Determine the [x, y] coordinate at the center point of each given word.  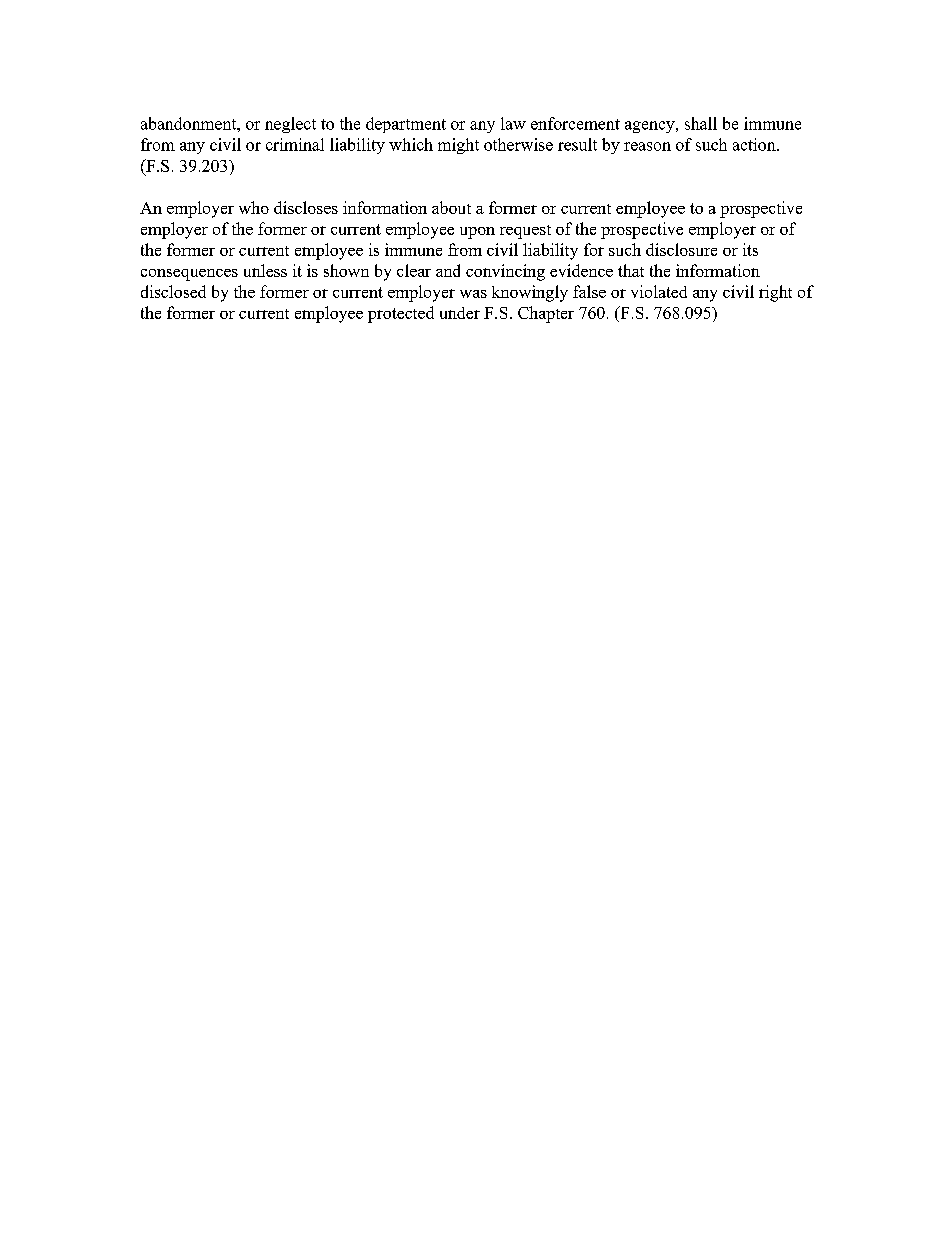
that [631, 270]
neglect [290, 125]
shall [701, 123]
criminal [295, 144]
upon [477, 233]
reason [647, 146]
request [525, 232]
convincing [505, 272]
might [458, 146]
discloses [306, 207]
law [513, 123]
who [254, 207]
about [451, 207]
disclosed [173, 291]
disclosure [681, 249]
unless [265, 270]
